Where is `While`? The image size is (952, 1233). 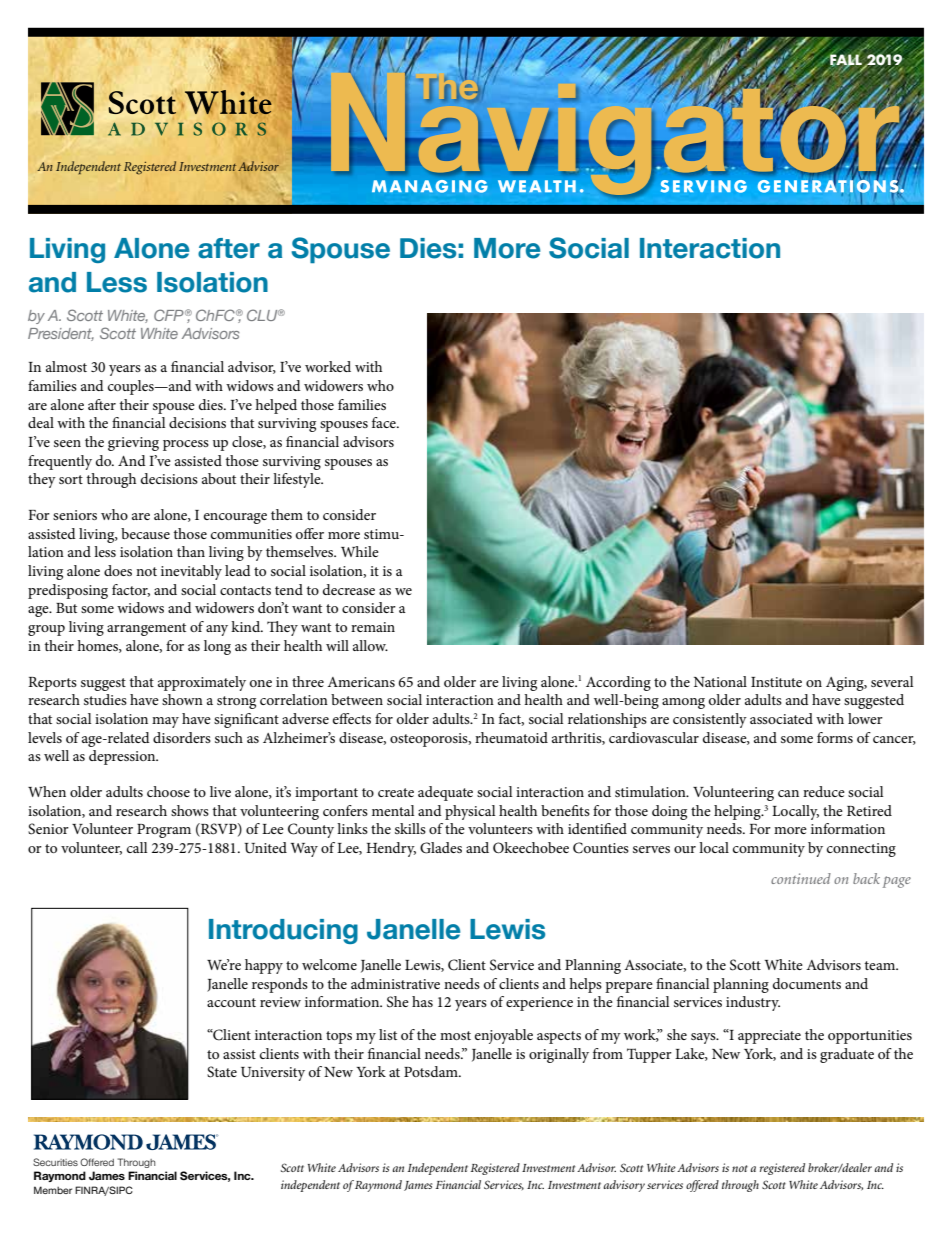 While is located at coordinates (360, 551).
